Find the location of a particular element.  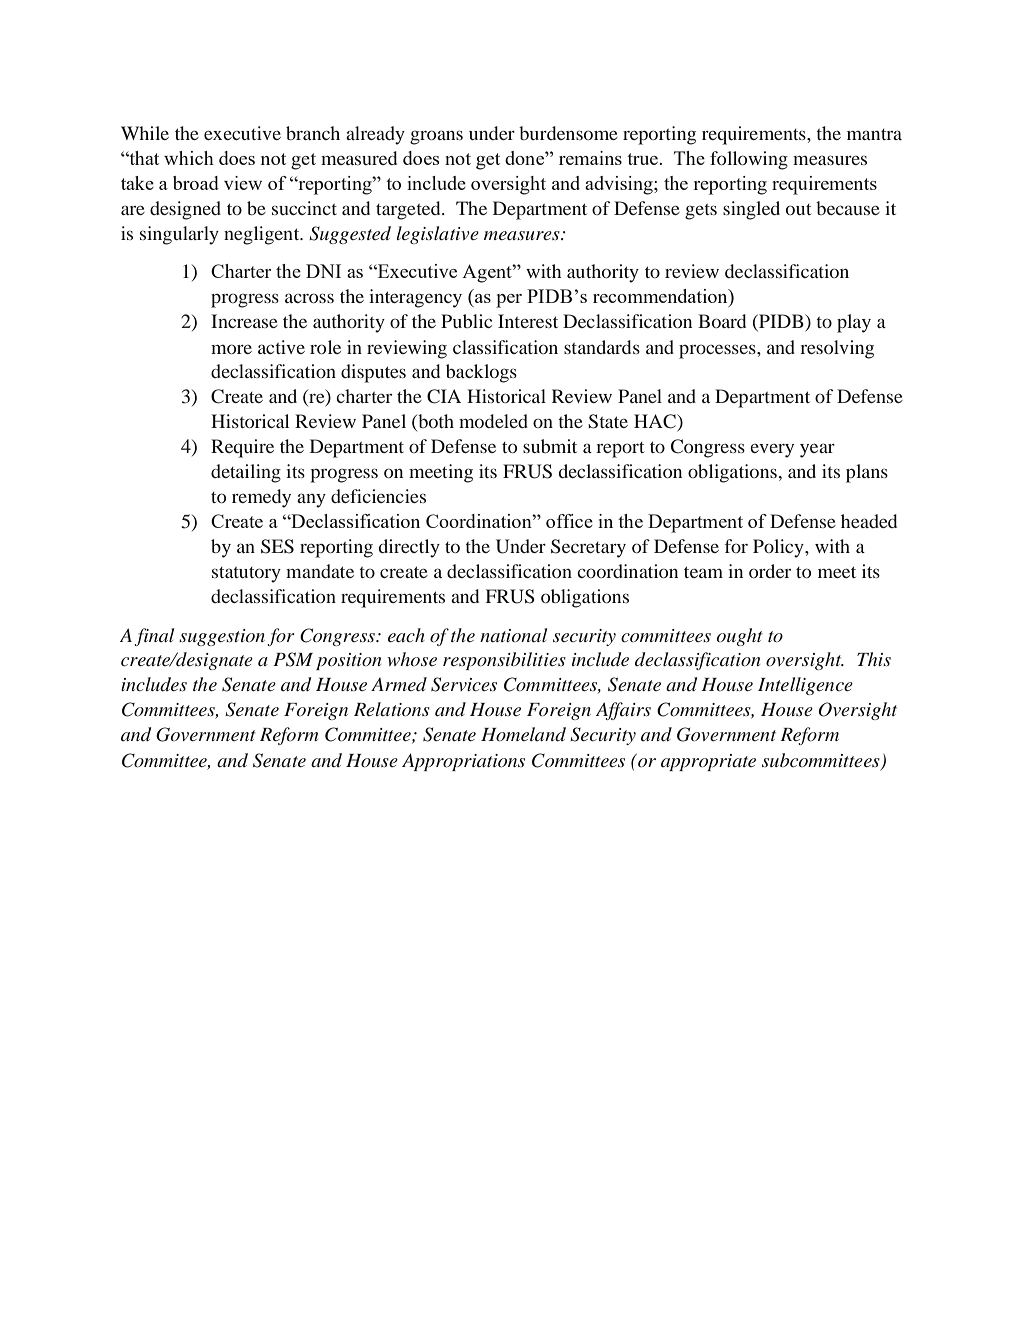

detailing is located at coordinates (246, 473).
